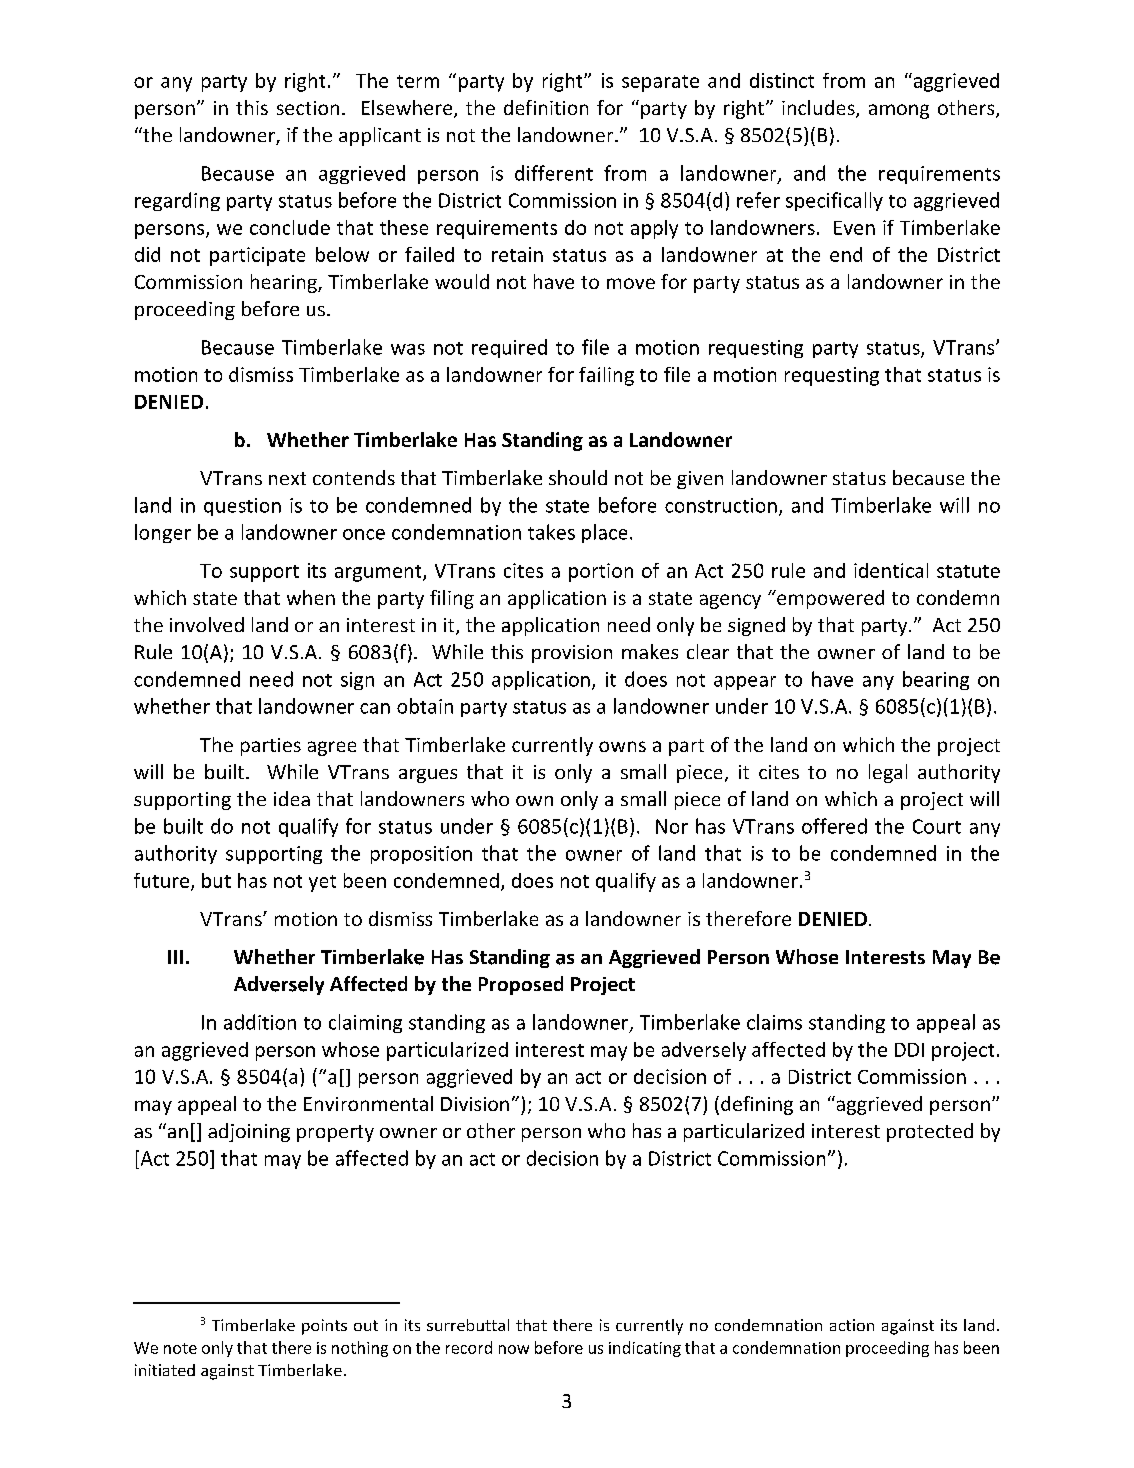 The height and width of the image is (1468, 1134). Describe the element at coordinates (899, 111) in the image. I see `among` at that location.
